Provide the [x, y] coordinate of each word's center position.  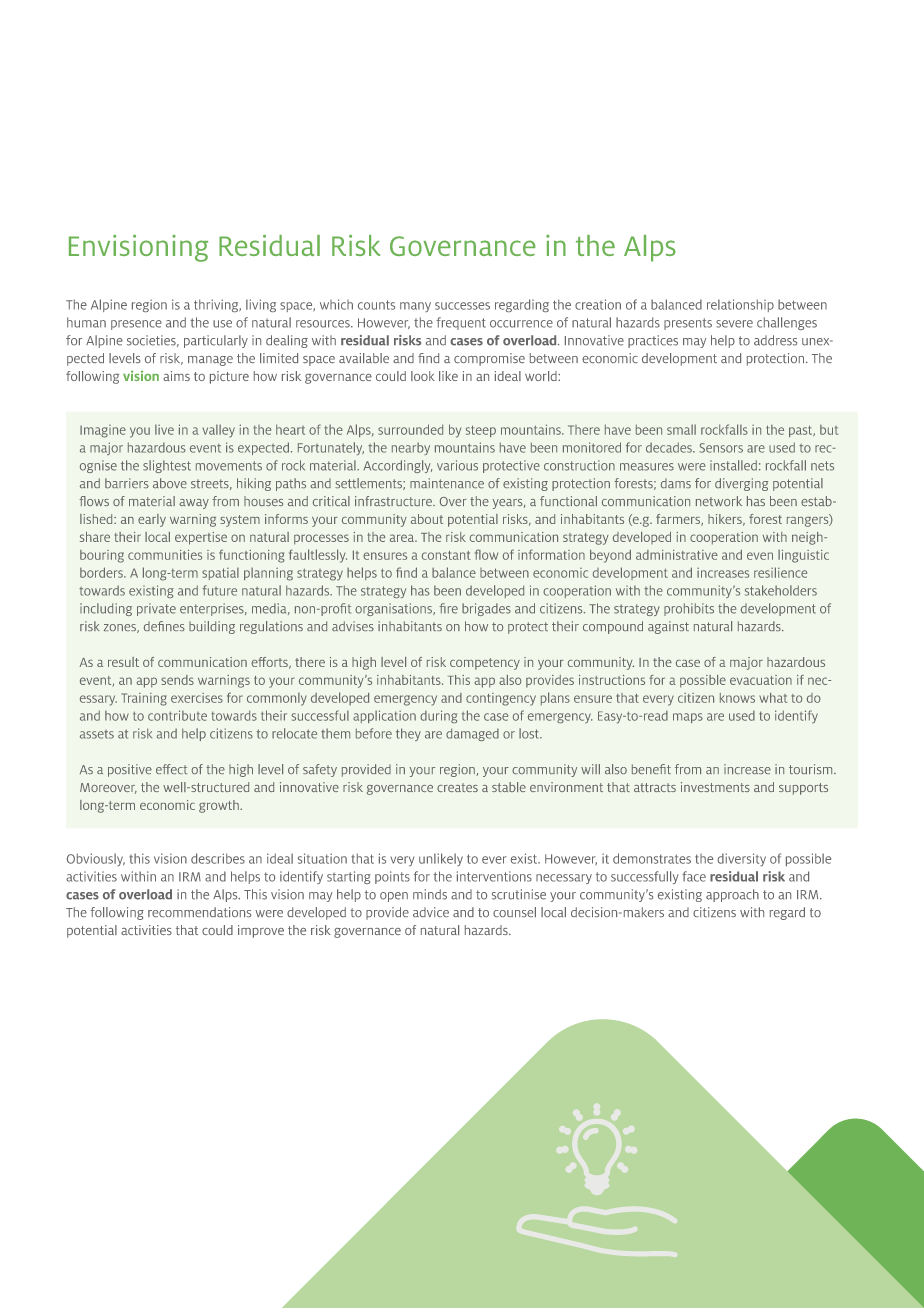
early [152, 520]
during [438, 716]
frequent [461, 323]
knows [737, 698]
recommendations [199, 912]
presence [136, 325]
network [719, 501]
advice [431, 912]
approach [732, 895]
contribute [177, 715]
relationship [740, 305]
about [427, 519]
